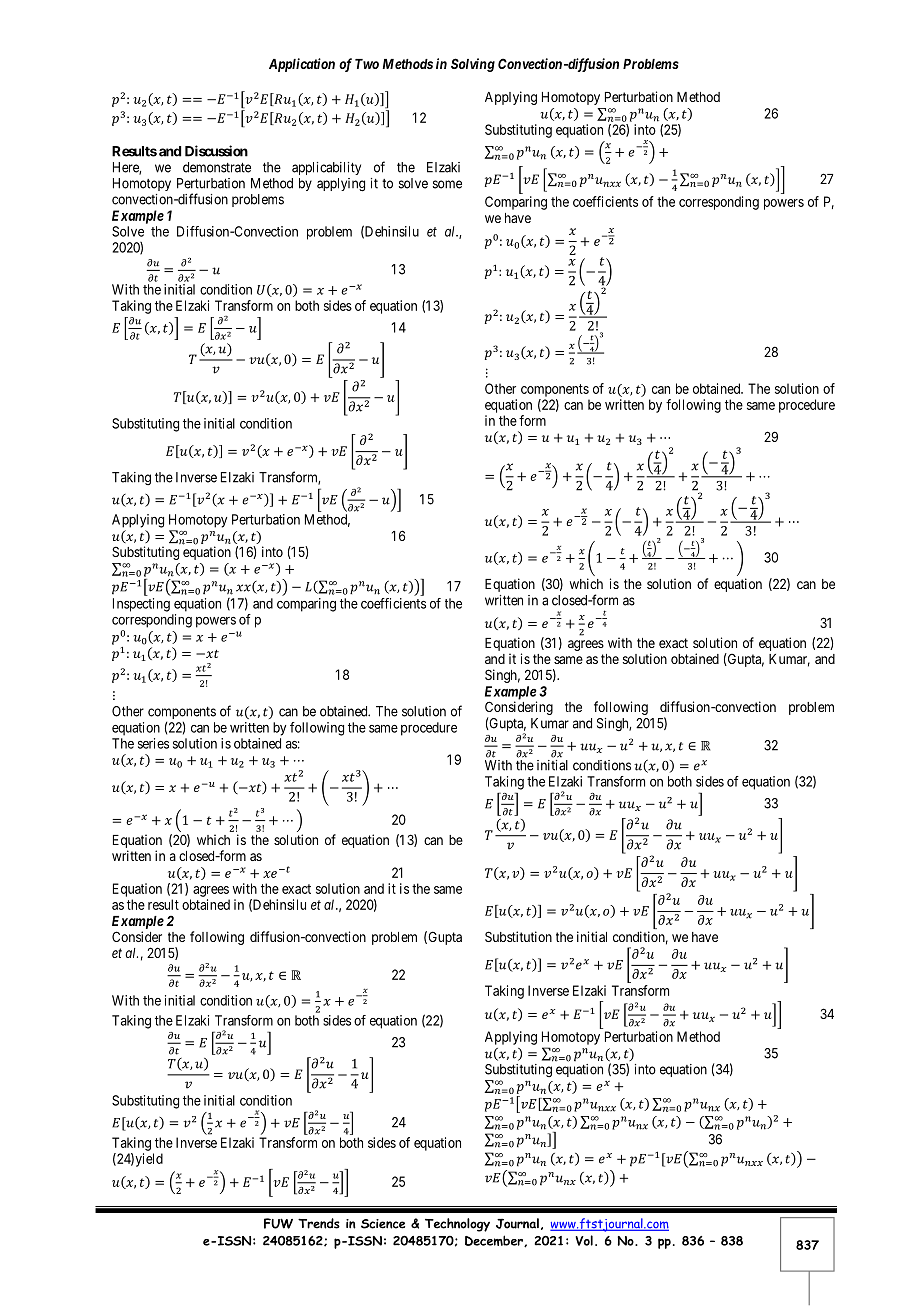  Describe the element at coordinates (457, 1225) in the screenshot. I see `Technology` at that location.
